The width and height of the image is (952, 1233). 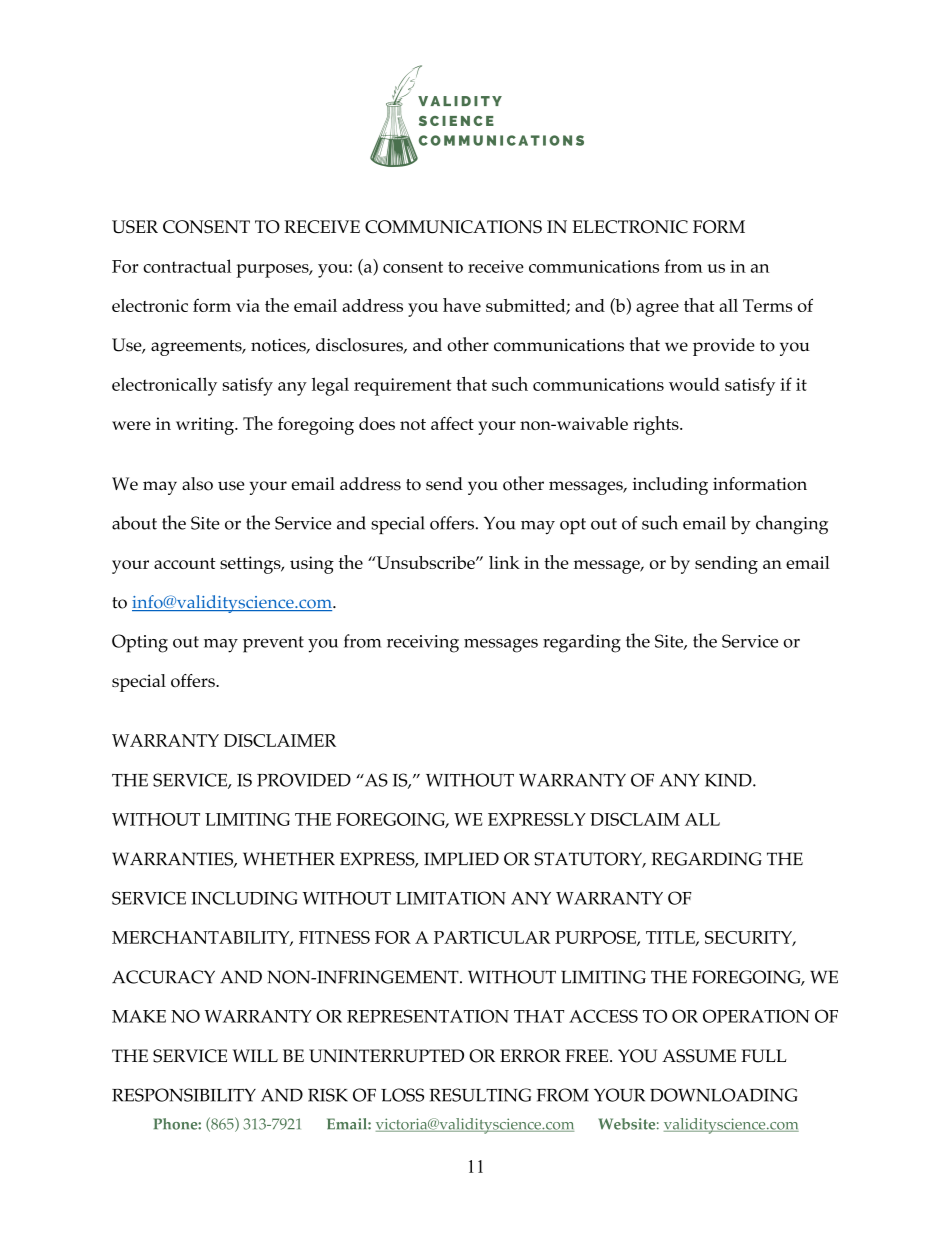 What do you see at coordinates (767, 305) in the image?
I see `Terms` at bounding box center [767, 305].
